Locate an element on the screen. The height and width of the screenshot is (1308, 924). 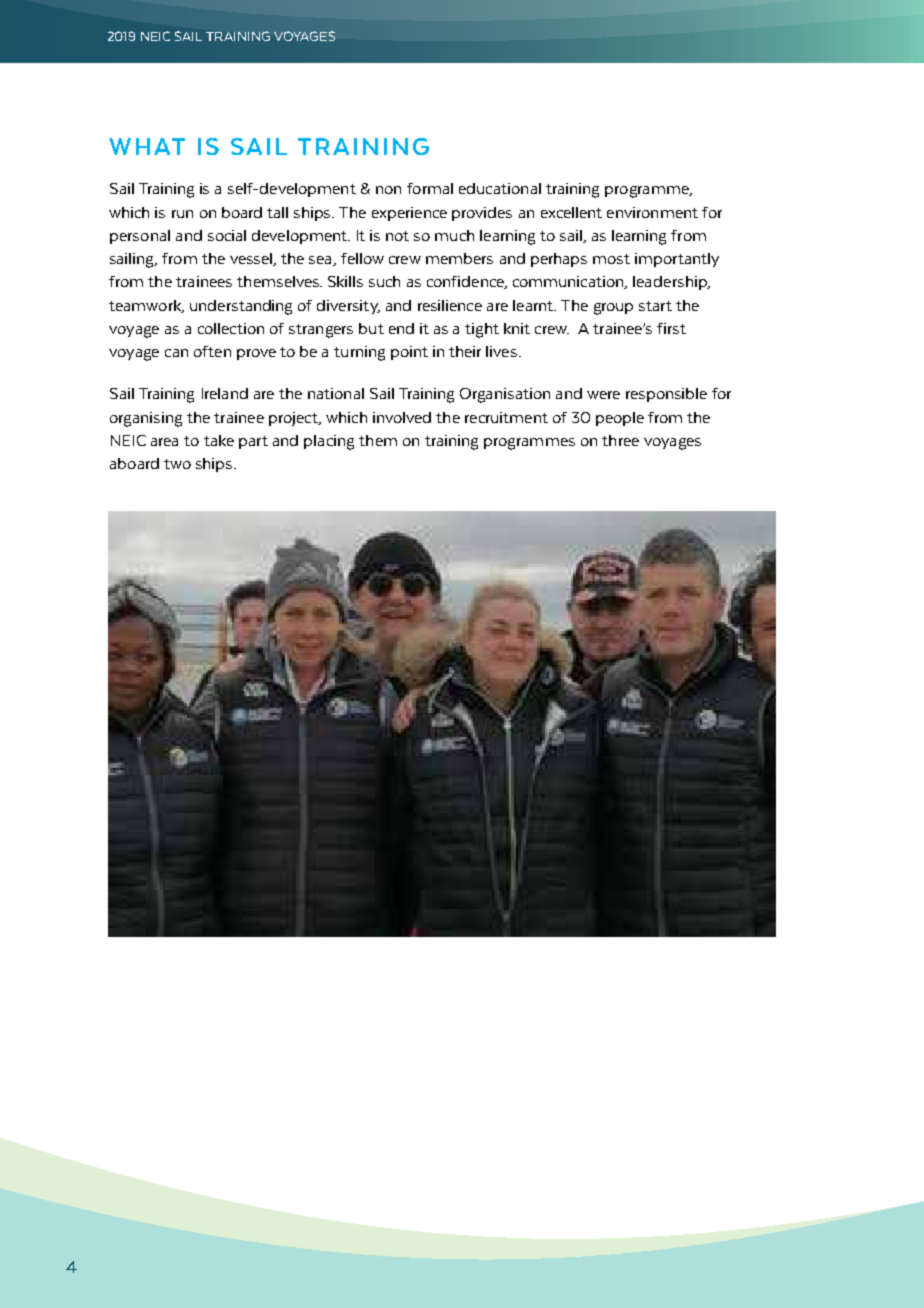
were is located at coordinates (603, 395).
